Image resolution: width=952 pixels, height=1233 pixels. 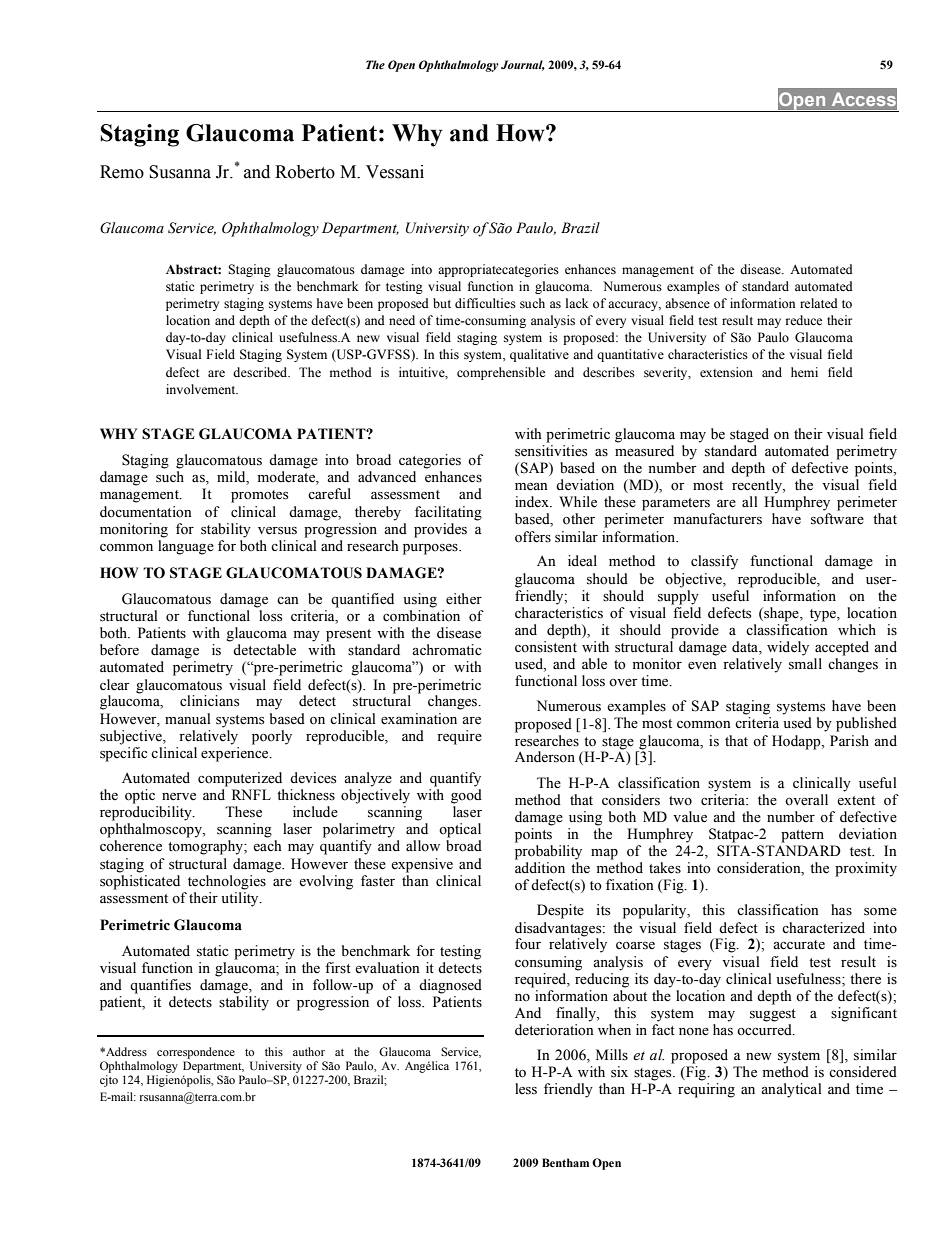 I want to click on reduce, so click(x=804, y=320).
